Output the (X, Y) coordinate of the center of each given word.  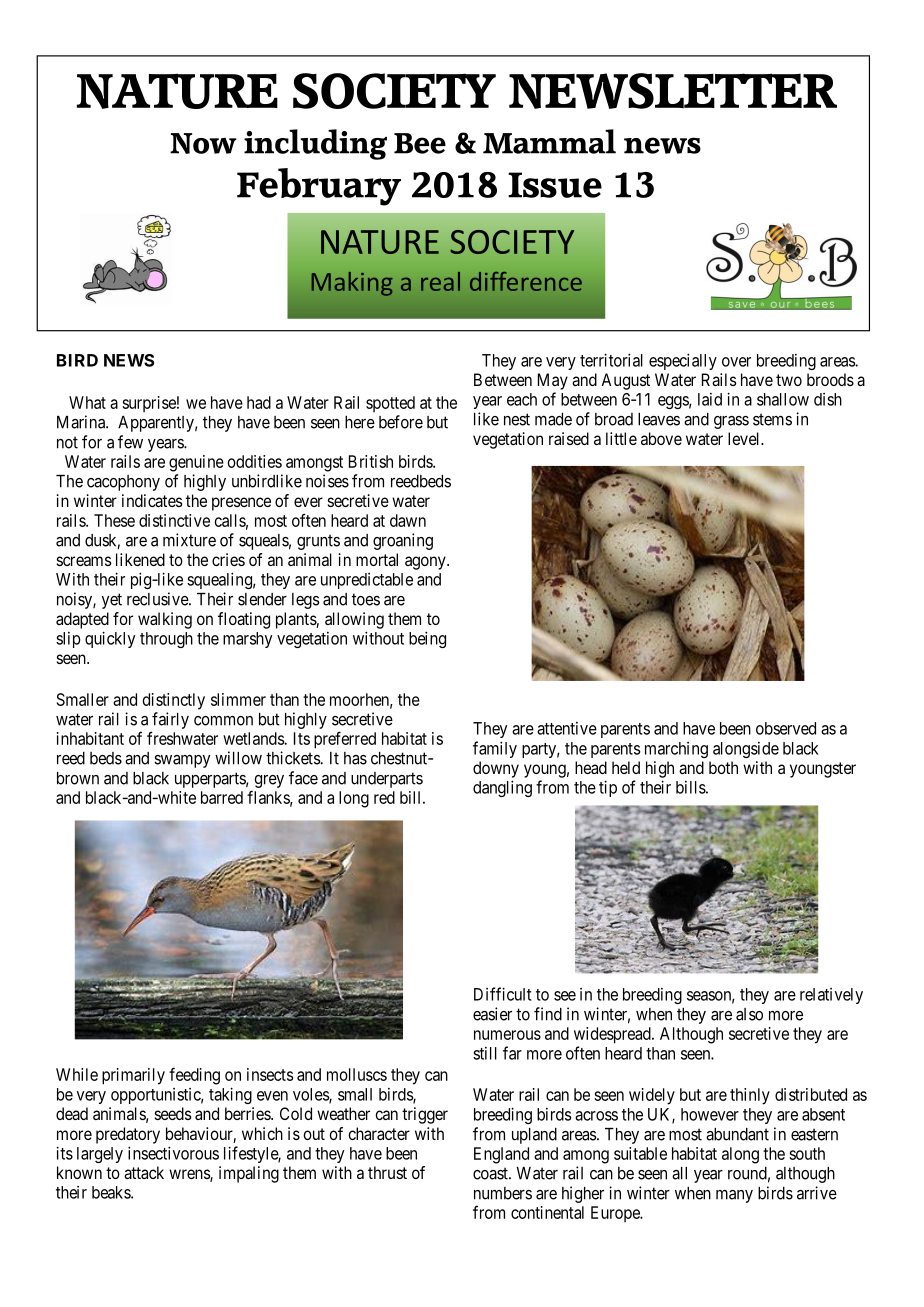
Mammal (549, 141)
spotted (390, 404)
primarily (133, 1076)
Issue (555, 185)
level (745, 438)
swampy (182, 761)
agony (426, 563)
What (87, 402)
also (749, 1014)
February (319, 187)
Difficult (502, 994)
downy (496, 769)
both (723, 767)
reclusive (158, 599)
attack (144, 1172)
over (736, 362)
